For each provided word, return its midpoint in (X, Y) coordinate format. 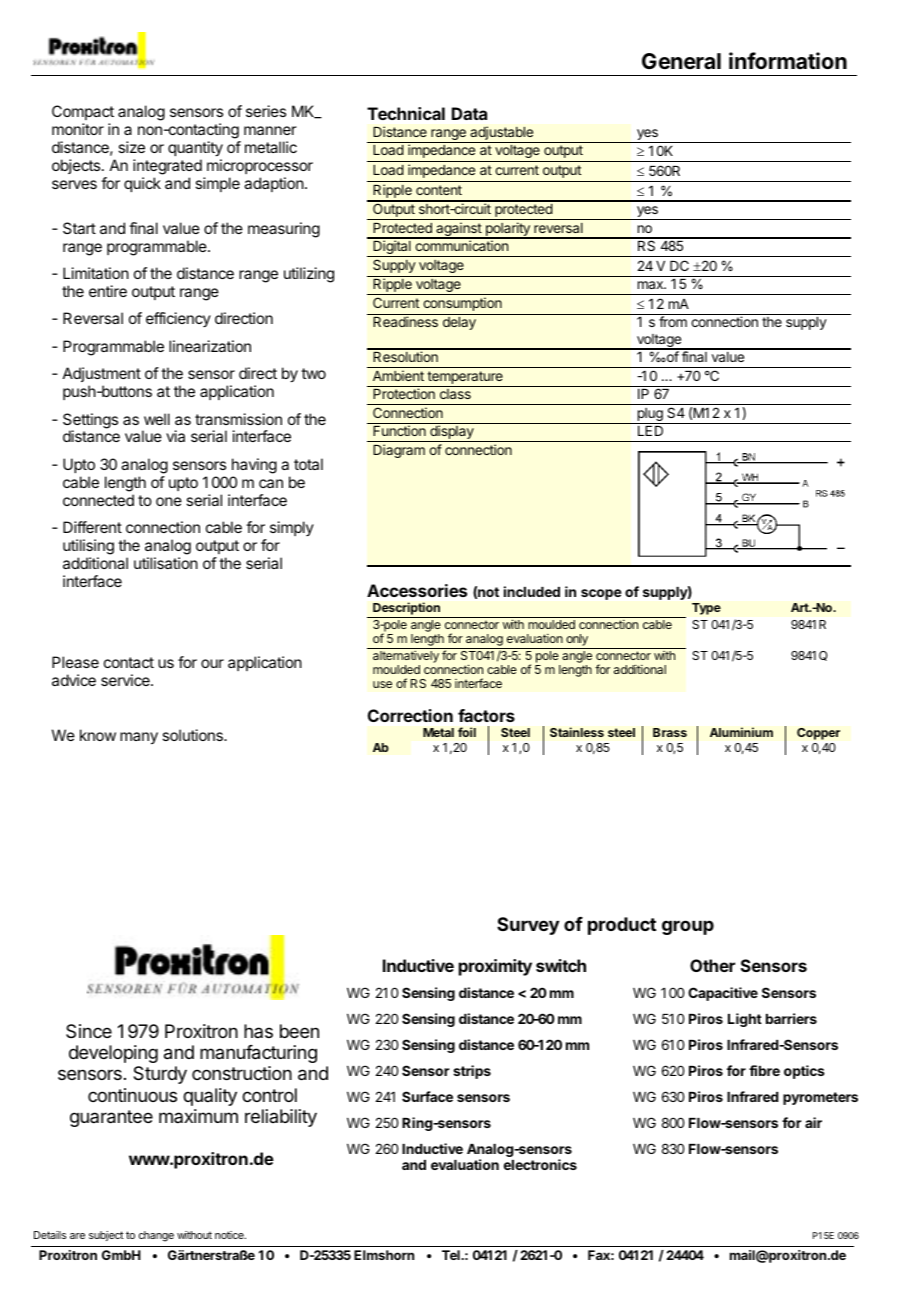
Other (712, 965)
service (126, 680)
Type (706, 609)
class (455, 394)
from (673, 321)
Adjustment (102, 374)
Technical (406, 113)
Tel (452, 1255)
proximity (495, 967)
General (681, 61)
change (156, 1236)
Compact (83, 112)
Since (89, 1031)
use (382, 684)
